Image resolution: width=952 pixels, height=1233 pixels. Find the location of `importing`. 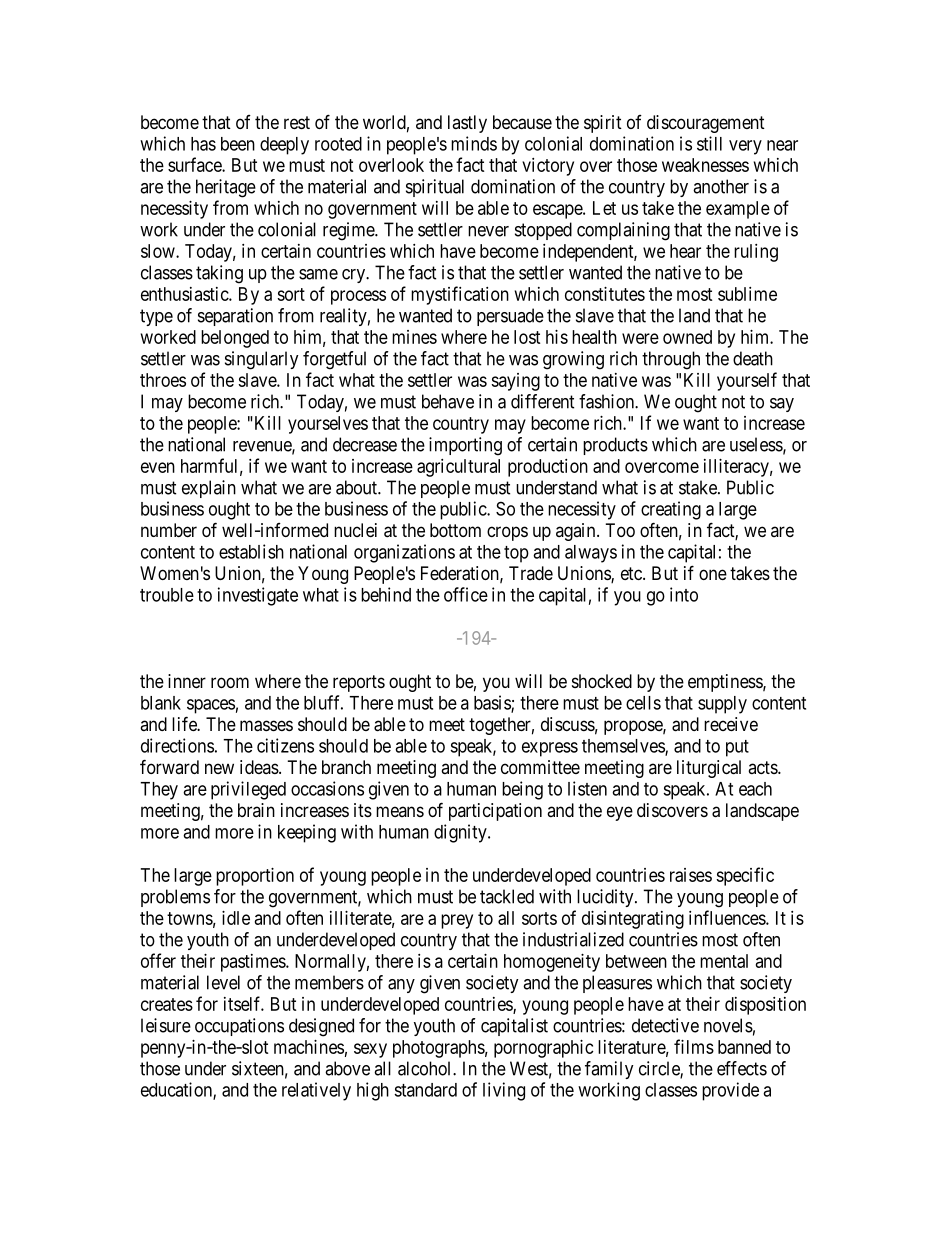

importing is located at coordinates (465, 446).
